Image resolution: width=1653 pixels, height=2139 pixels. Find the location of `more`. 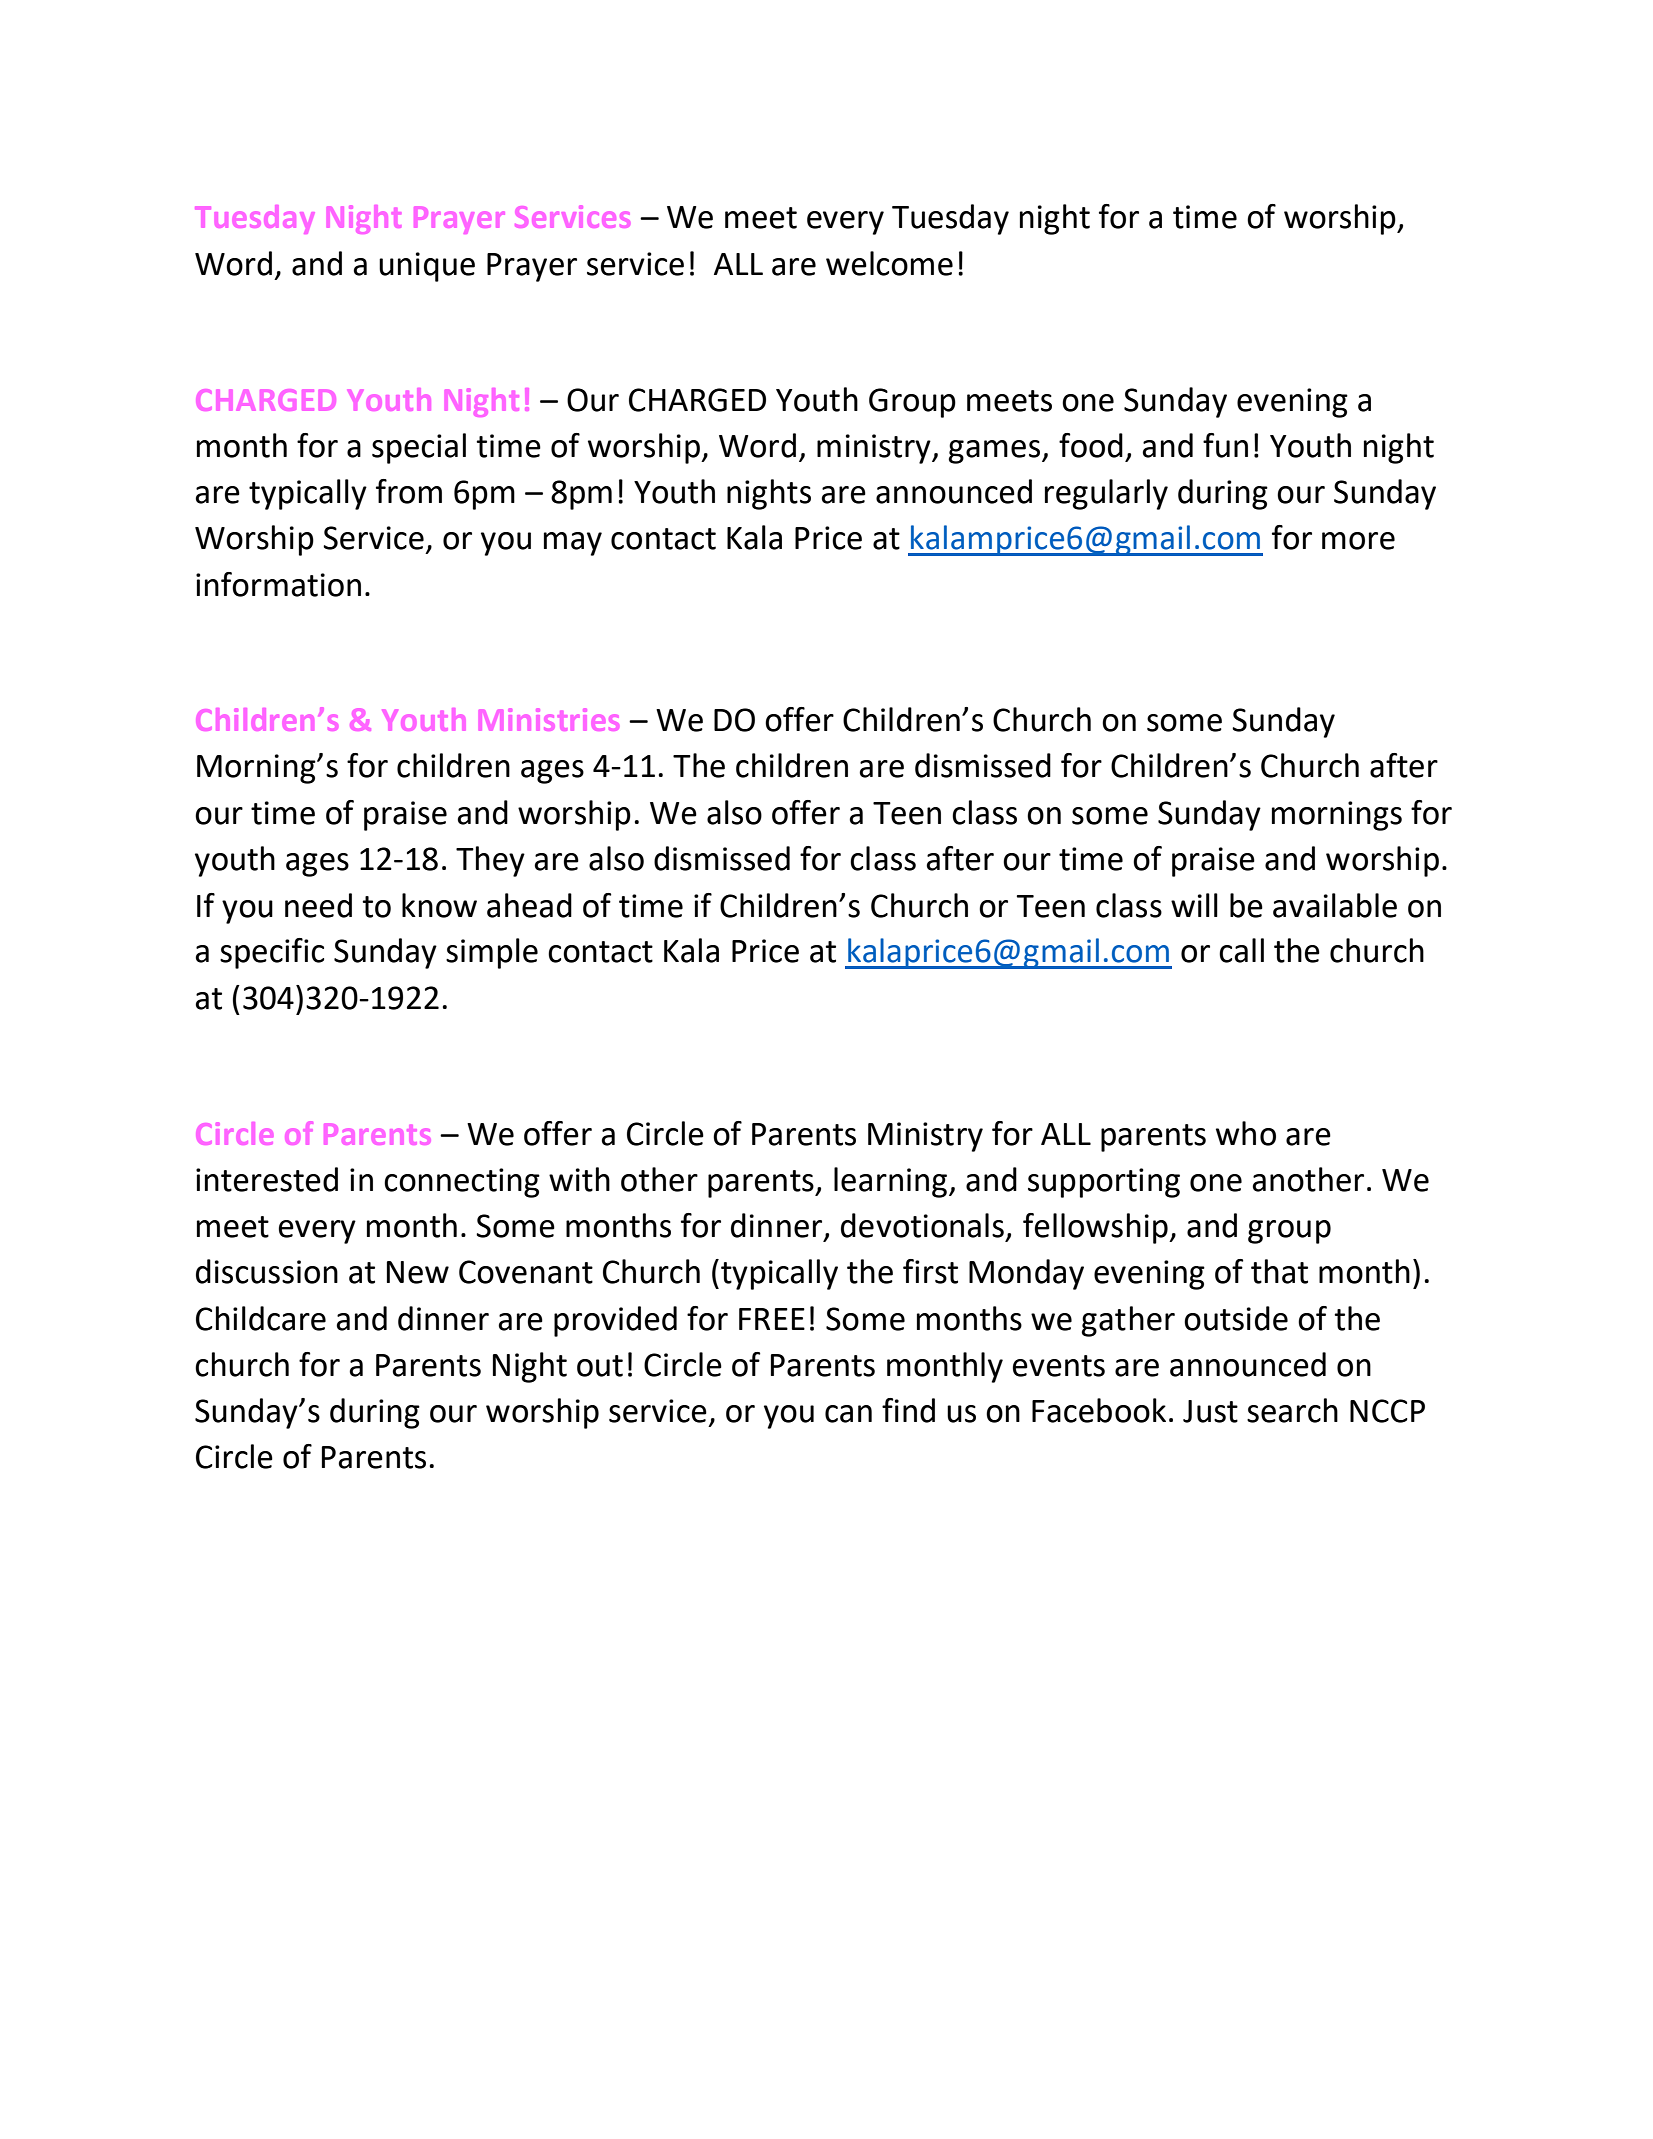

more is located at coordinates (1358, 541).
